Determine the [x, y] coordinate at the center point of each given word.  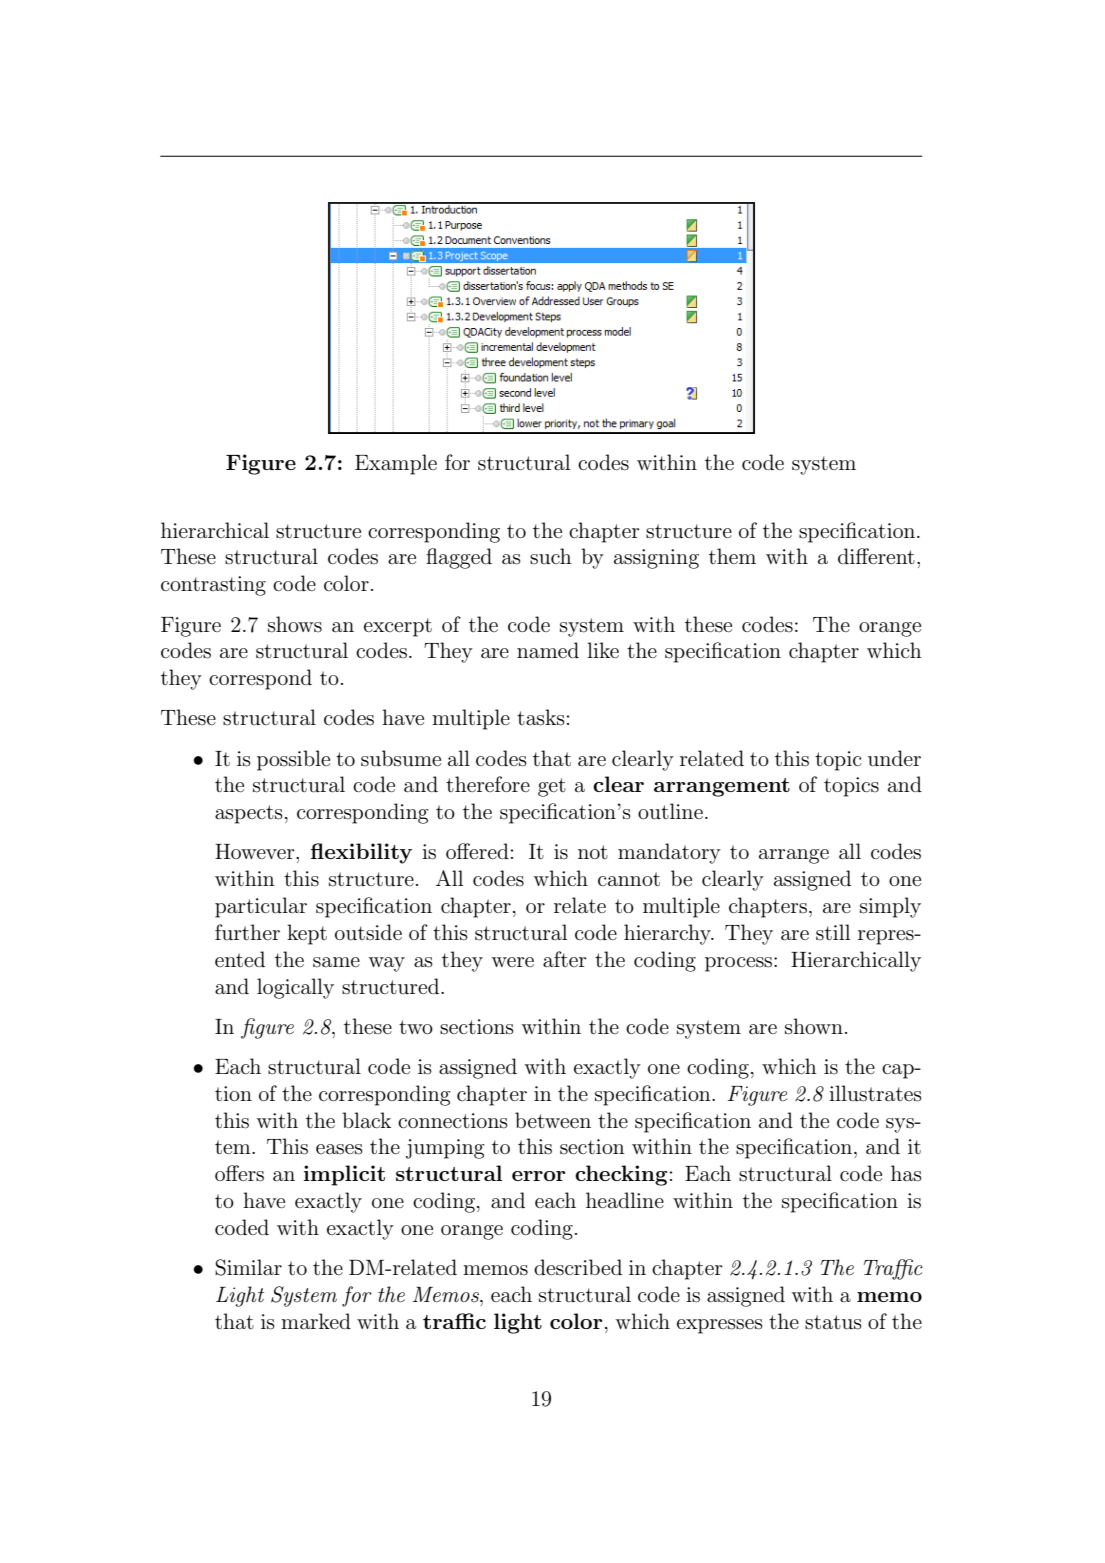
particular [261, 907]
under [894, 758]
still [833, 932]
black [366, 1120]
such [551, 556]
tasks [541, 717]
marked [316, 1321]
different [876, 556]
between [553, 1120]
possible [293, 760]
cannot [629, 879]
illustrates [875, 1093]
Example [396, 464]
